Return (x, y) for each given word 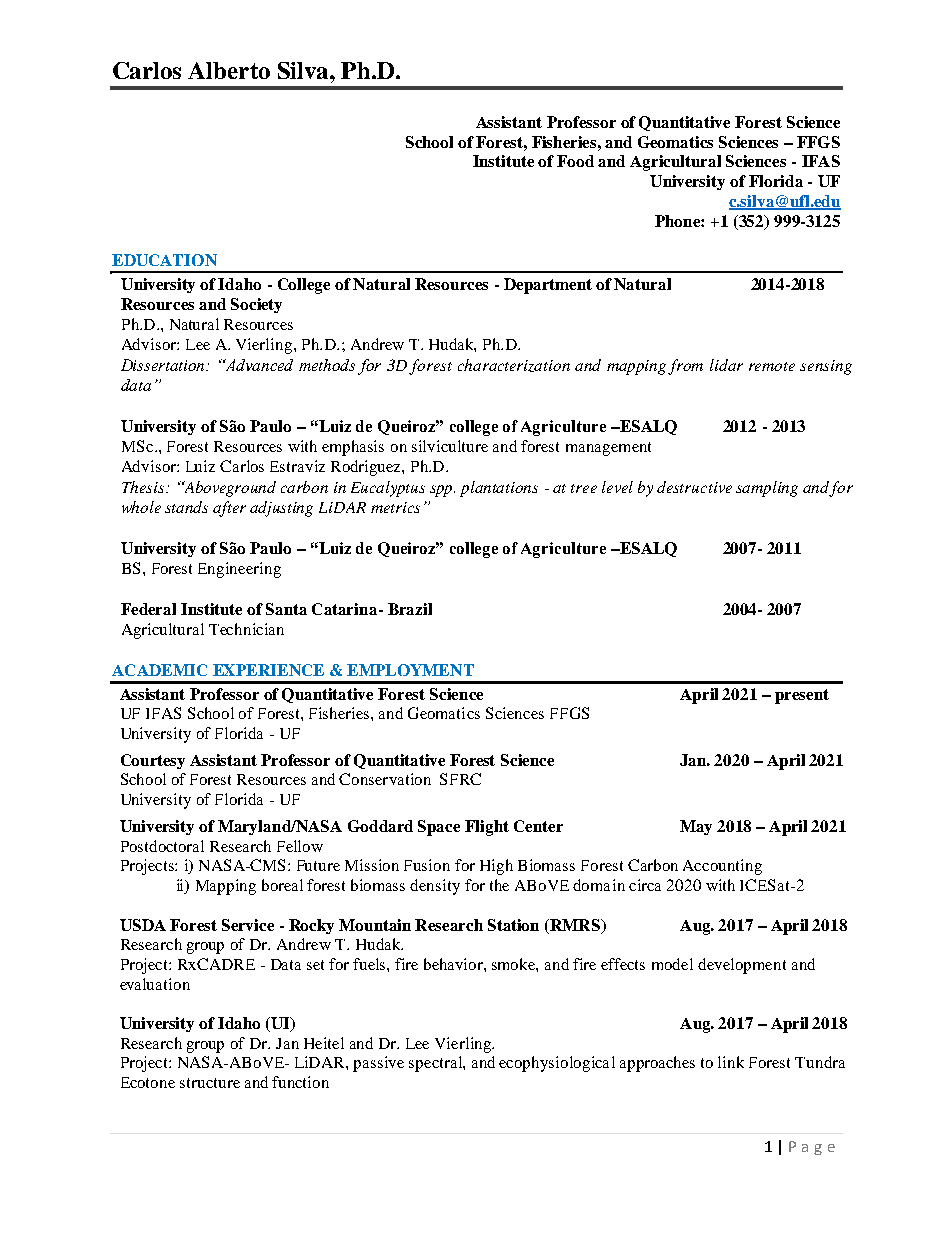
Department (548, 286)
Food (575, 161)
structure (210, 1083)
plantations (499, 489)
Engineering (239, 570)
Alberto (229, 70)
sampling (767, 489)
